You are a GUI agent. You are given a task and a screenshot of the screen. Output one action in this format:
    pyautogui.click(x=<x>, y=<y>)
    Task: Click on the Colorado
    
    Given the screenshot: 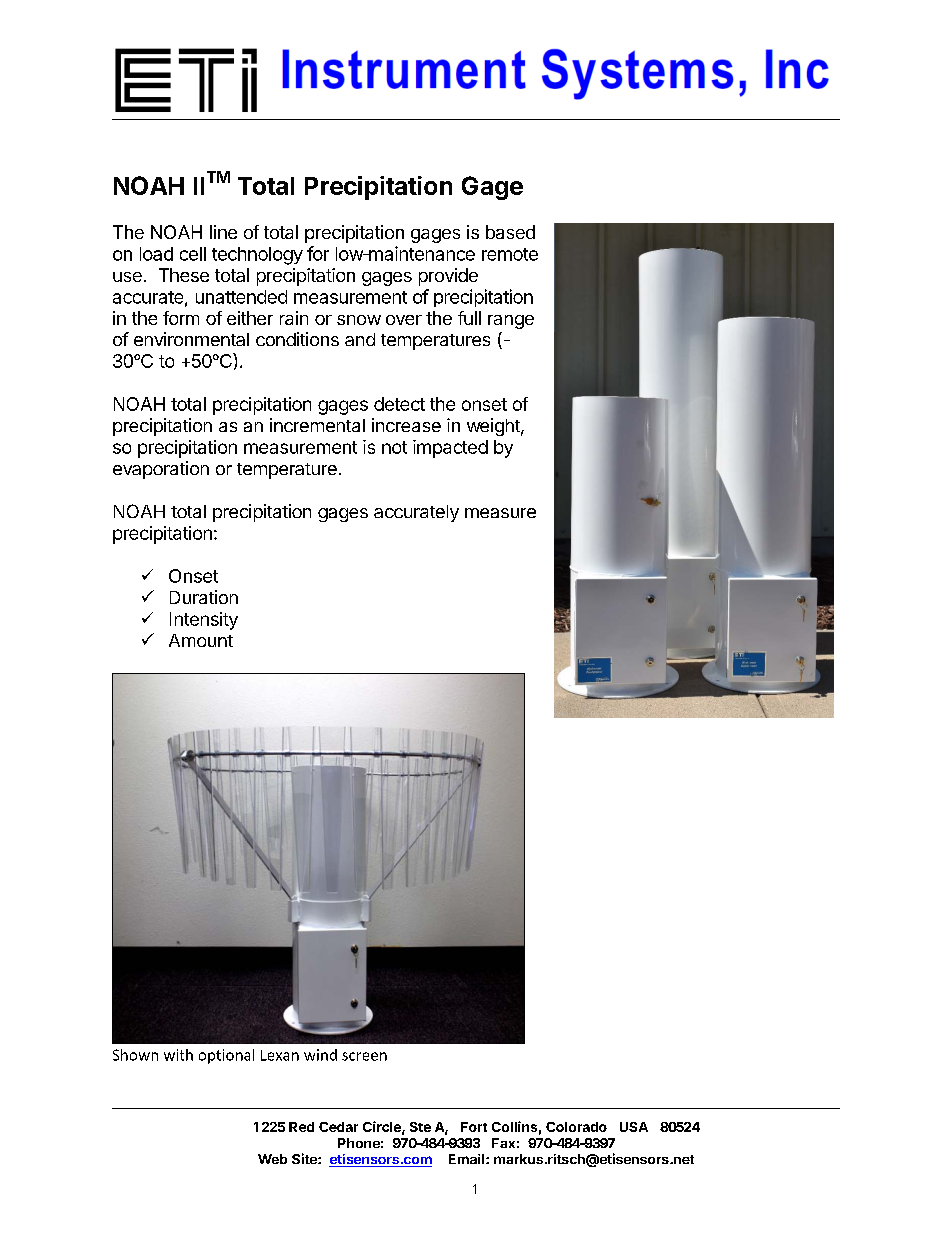 What is the action you would take?
    pyautogui.click(x=576, y=1127)
